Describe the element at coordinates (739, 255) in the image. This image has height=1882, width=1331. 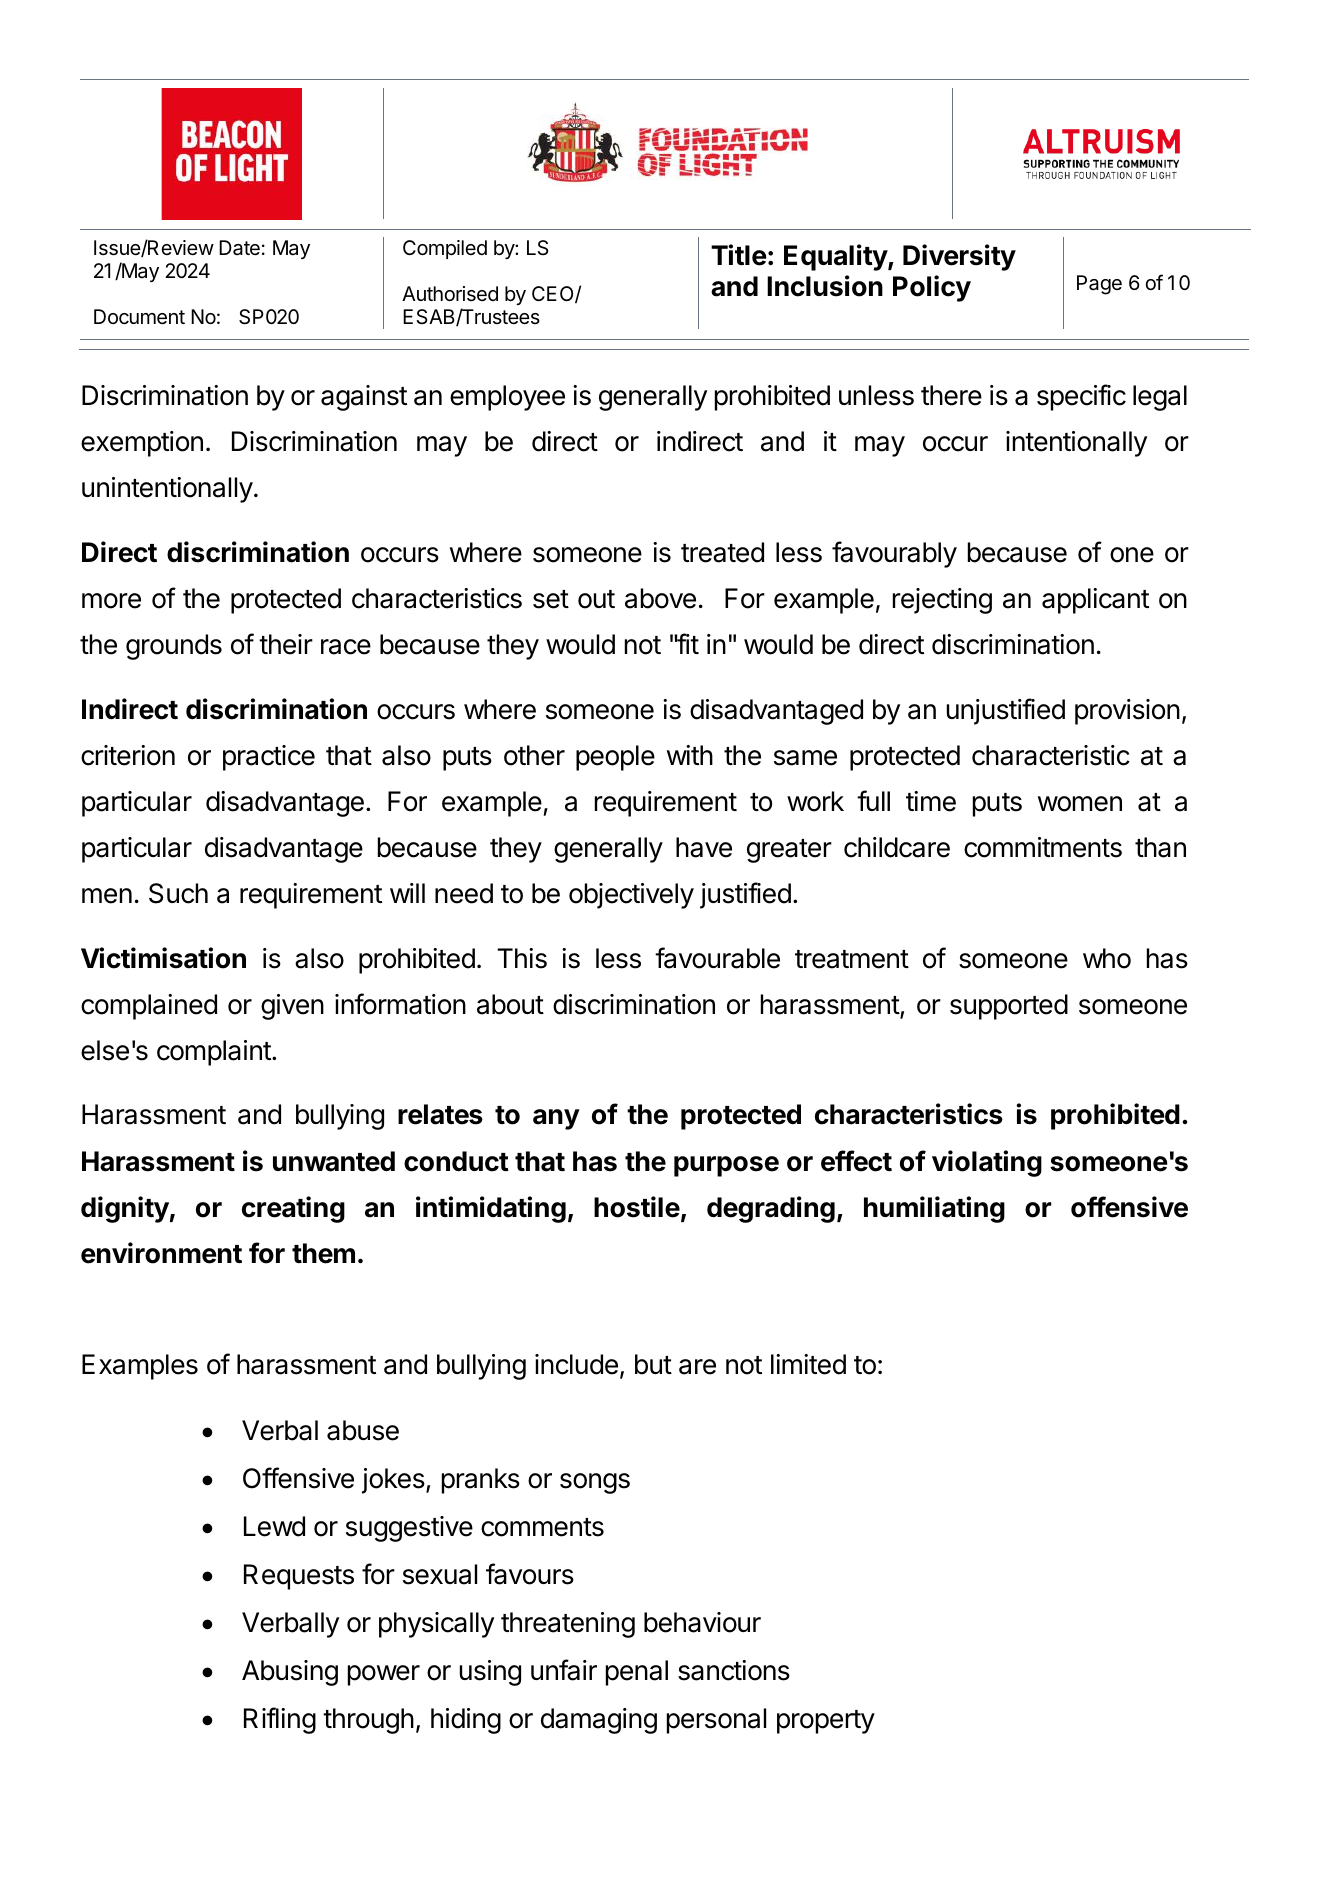
I see `Title` at that location.
